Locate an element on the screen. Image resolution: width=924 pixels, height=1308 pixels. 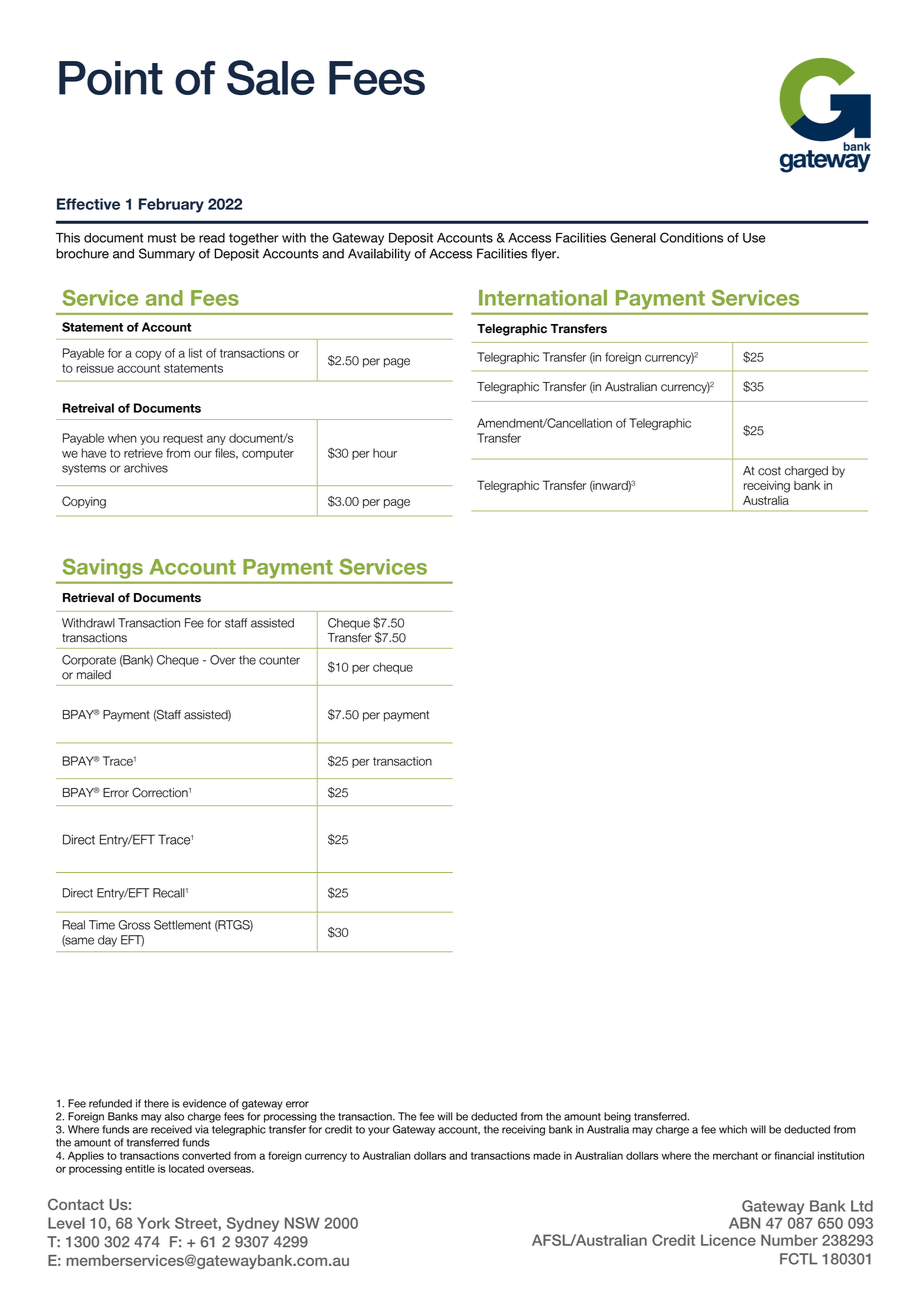
ABN is located at coordinates (744, 1223).
